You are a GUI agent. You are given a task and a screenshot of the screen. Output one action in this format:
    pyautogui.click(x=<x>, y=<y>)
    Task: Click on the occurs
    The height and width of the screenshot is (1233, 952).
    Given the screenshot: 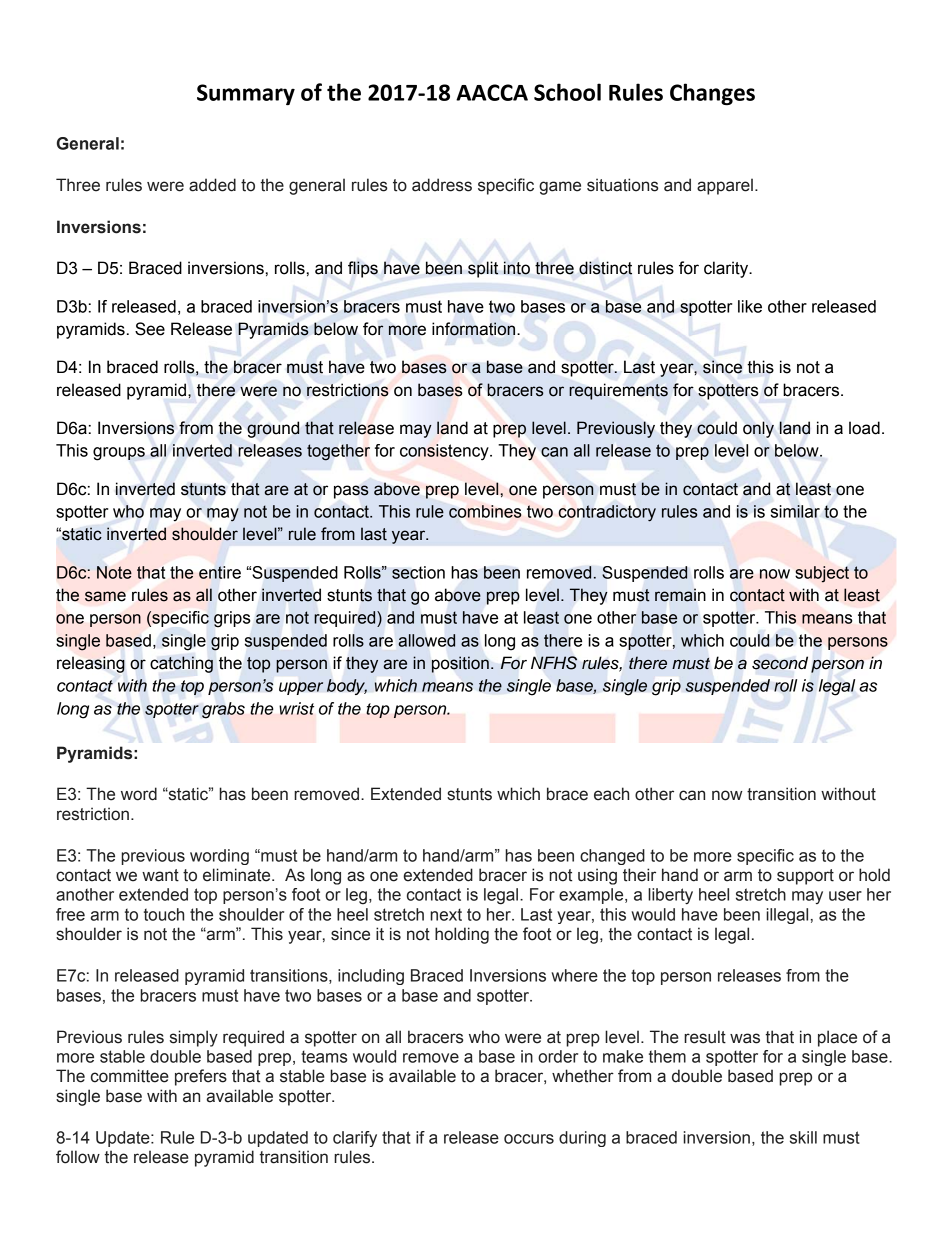 What is the action you would take?
    pyautogui.click(x=529, y=1139)
